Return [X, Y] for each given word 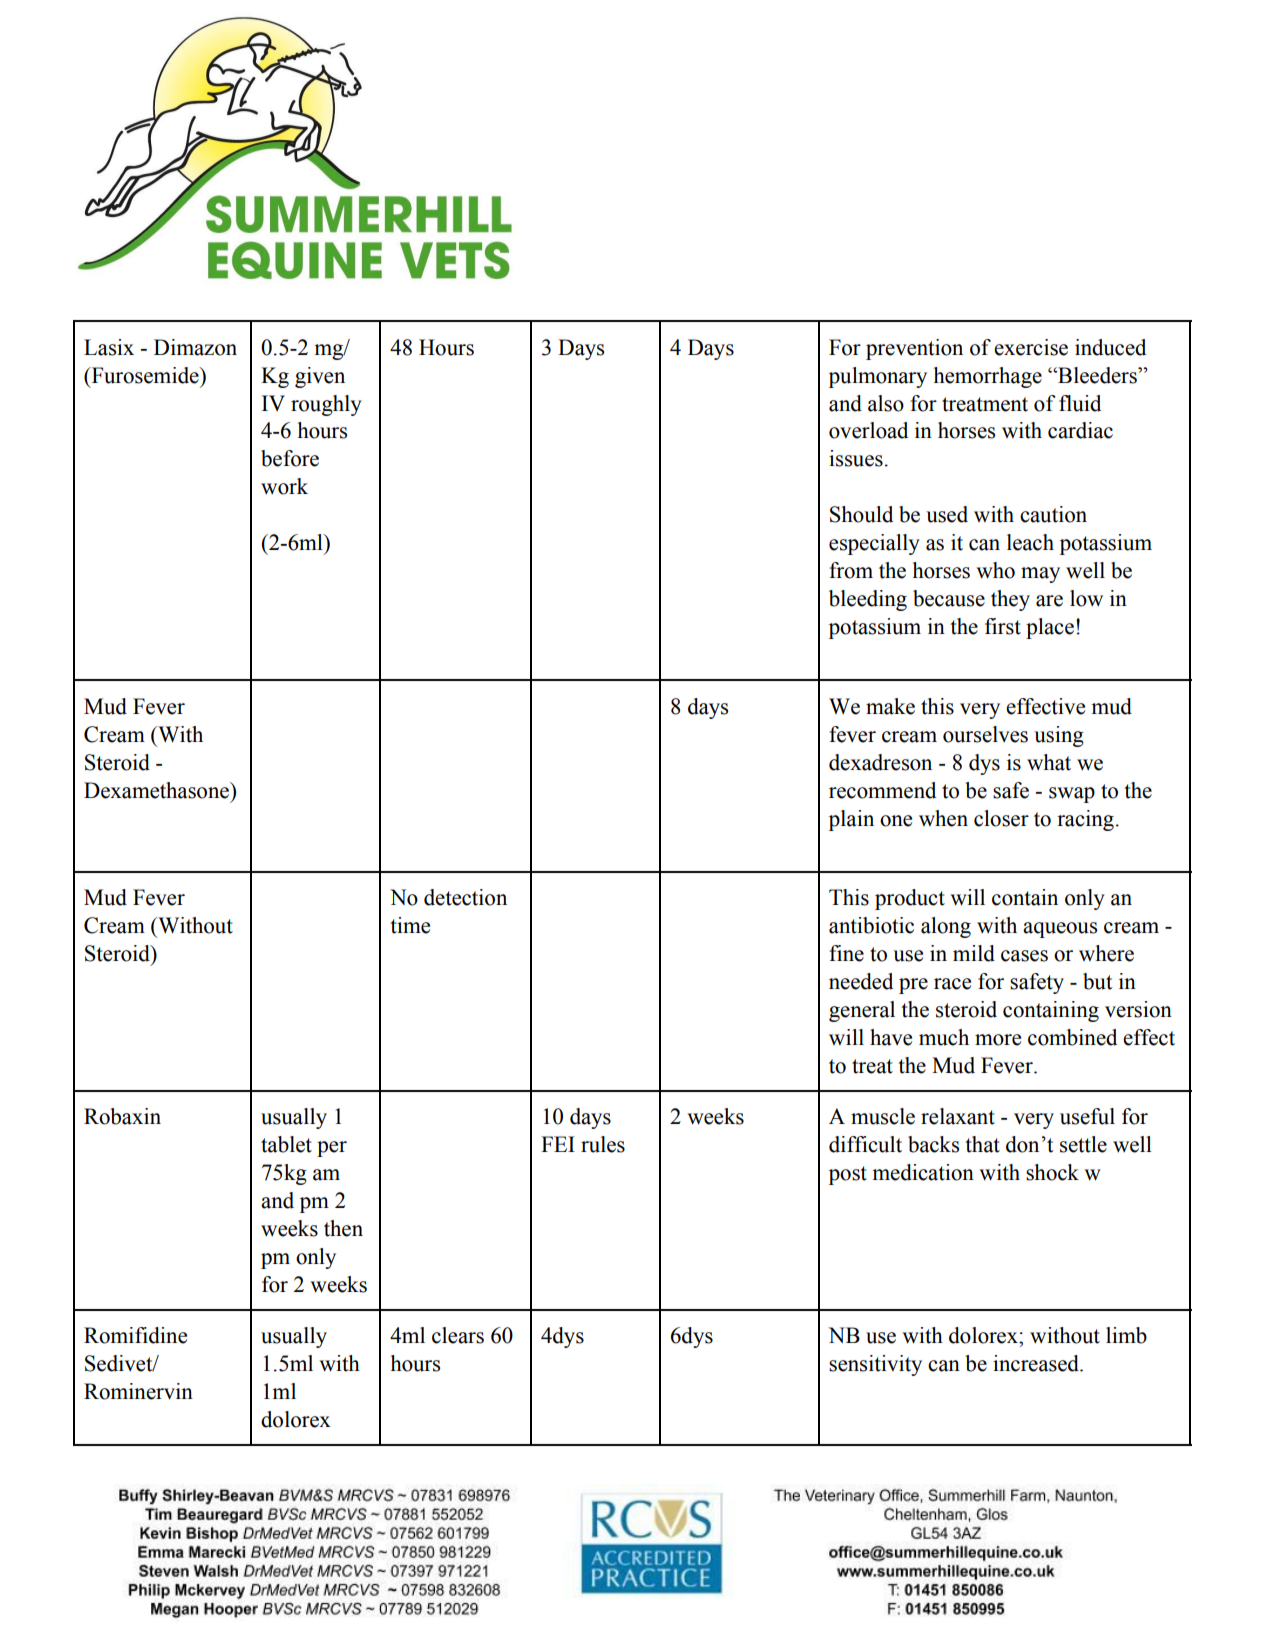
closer [1001, 818]
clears [458, 1335]
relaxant [958, 1116]
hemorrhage [988, 377]
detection [465, 897]
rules [603, 1144]
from [851, 570]
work [284, 486]
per [332, 1149]
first [1003, 626]
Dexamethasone [157, 790]
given [320, 377]
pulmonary [878, 377]
